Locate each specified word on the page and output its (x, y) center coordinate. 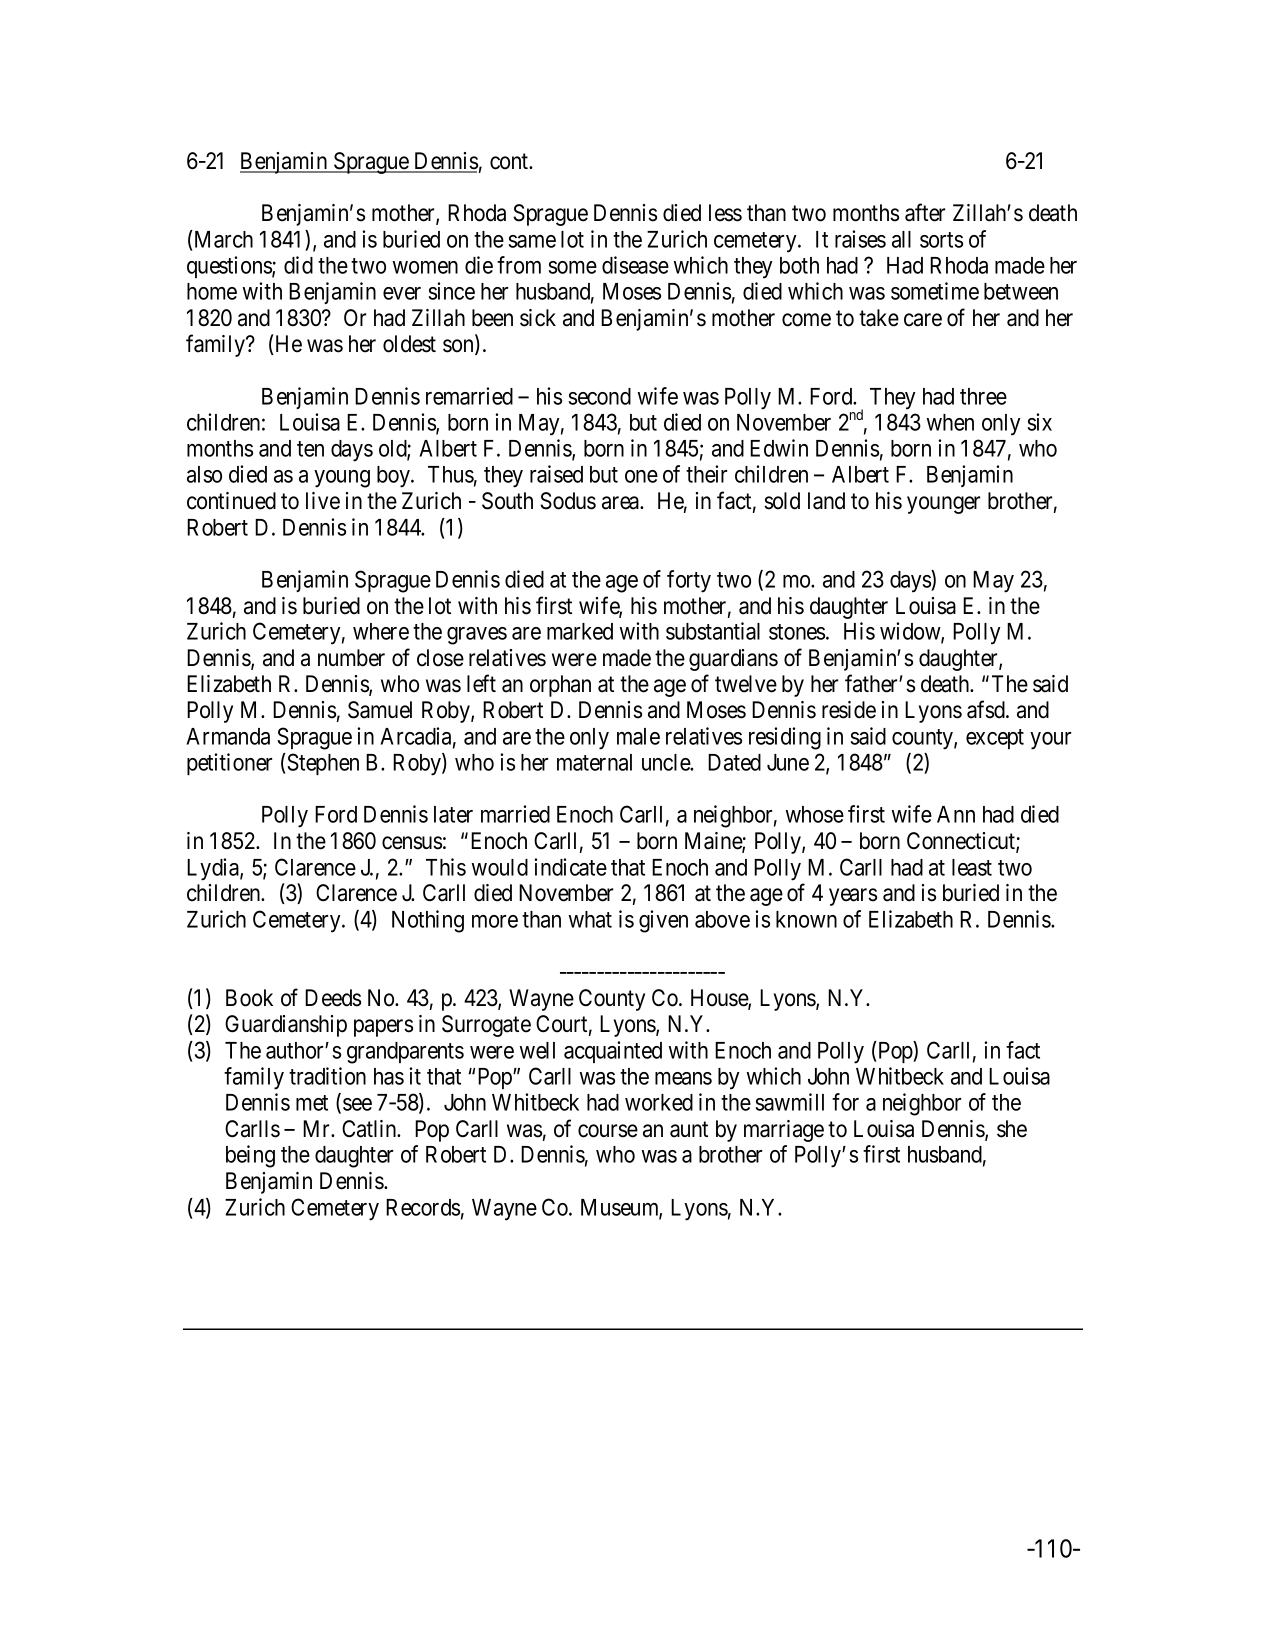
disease (635, 265)
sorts (941, 240)
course (608, 1131)
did (298, 265)
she (1012, 1129)
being (250, 1156)
